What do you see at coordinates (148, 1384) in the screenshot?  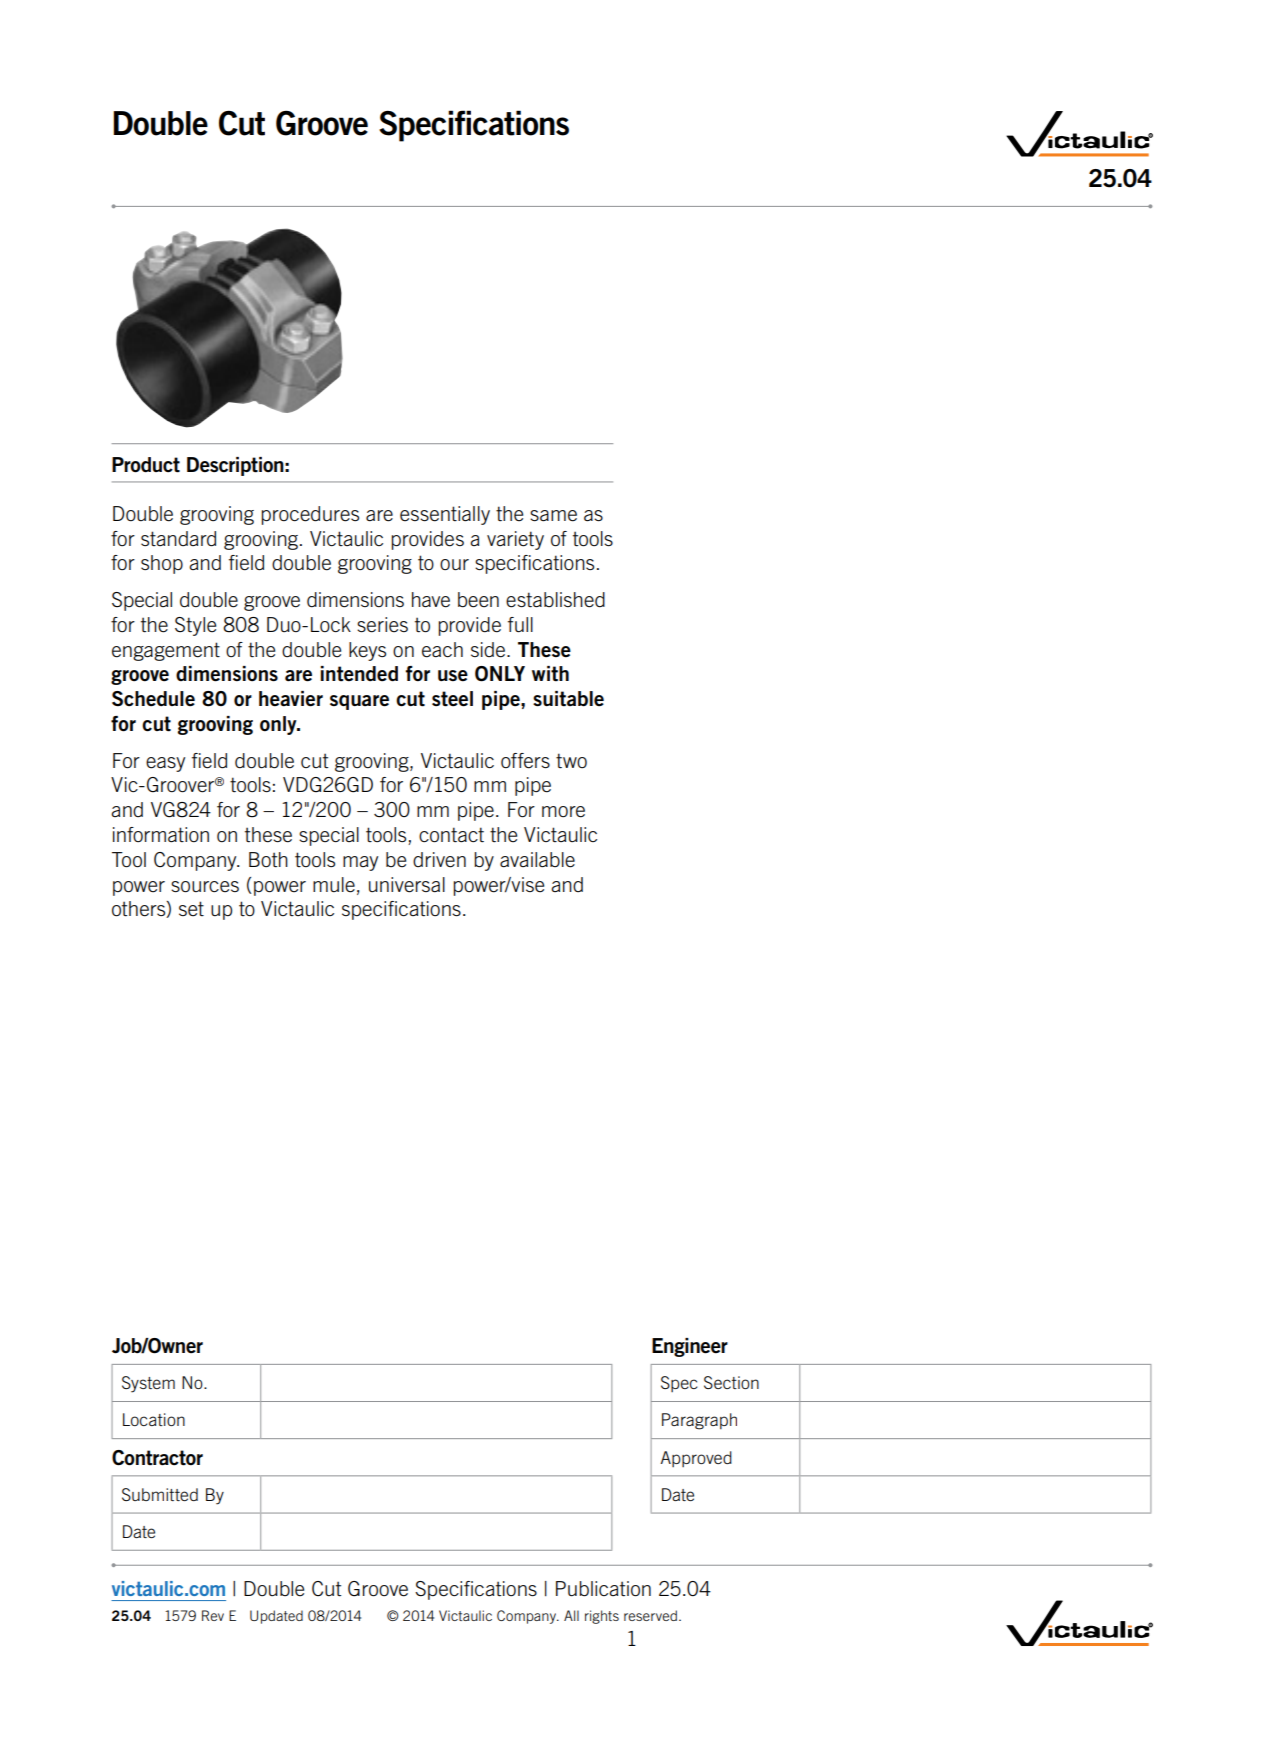 I see `System` at bounding box center [148, 1384].
